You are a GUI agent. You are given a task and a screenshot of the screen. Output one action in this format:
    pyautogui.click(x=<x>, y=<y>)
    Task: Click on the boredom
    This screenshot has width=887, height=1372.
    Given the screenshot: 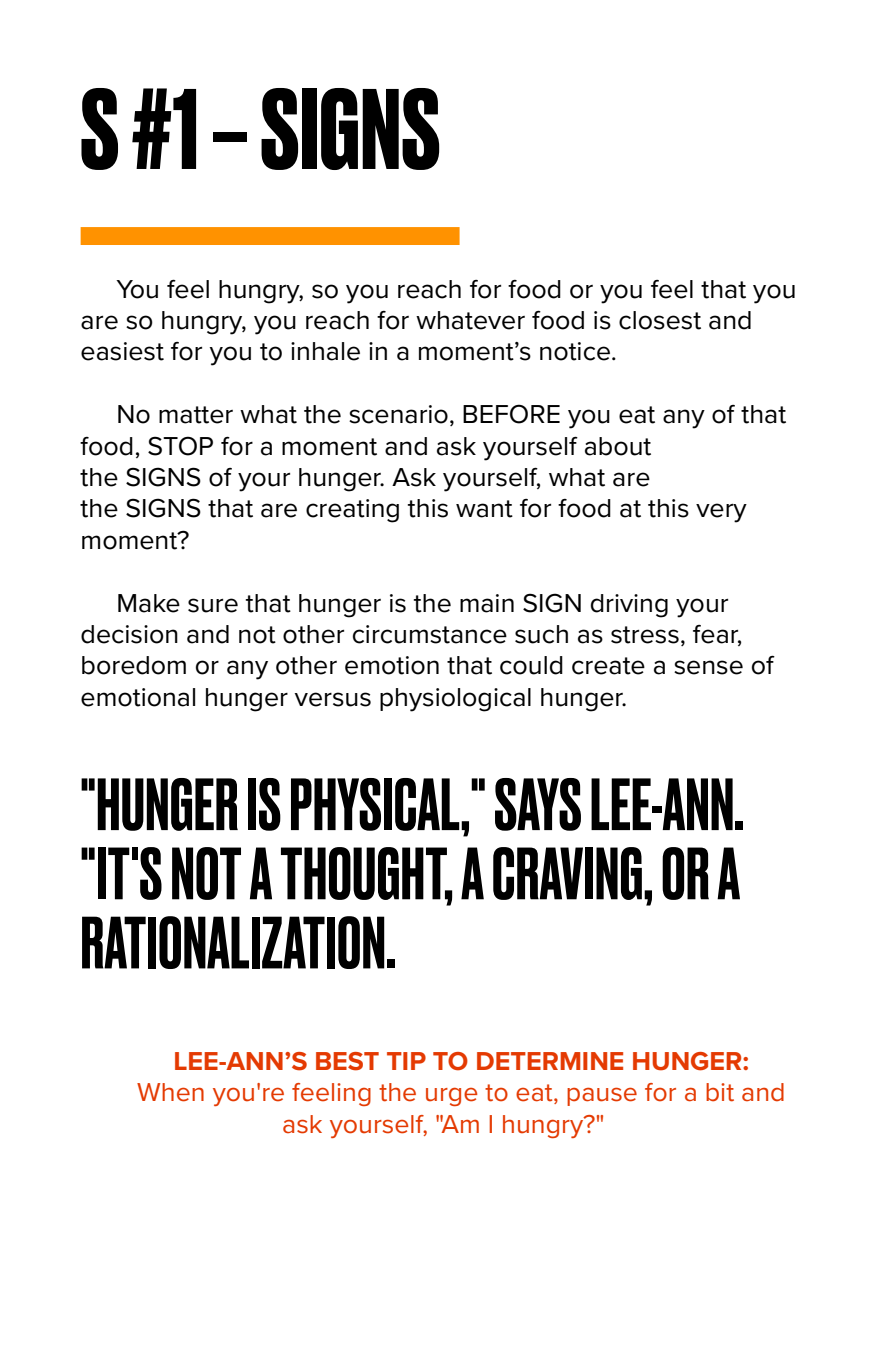 What is the action you would take?
    pyautogui.click(x=134, y=665)
